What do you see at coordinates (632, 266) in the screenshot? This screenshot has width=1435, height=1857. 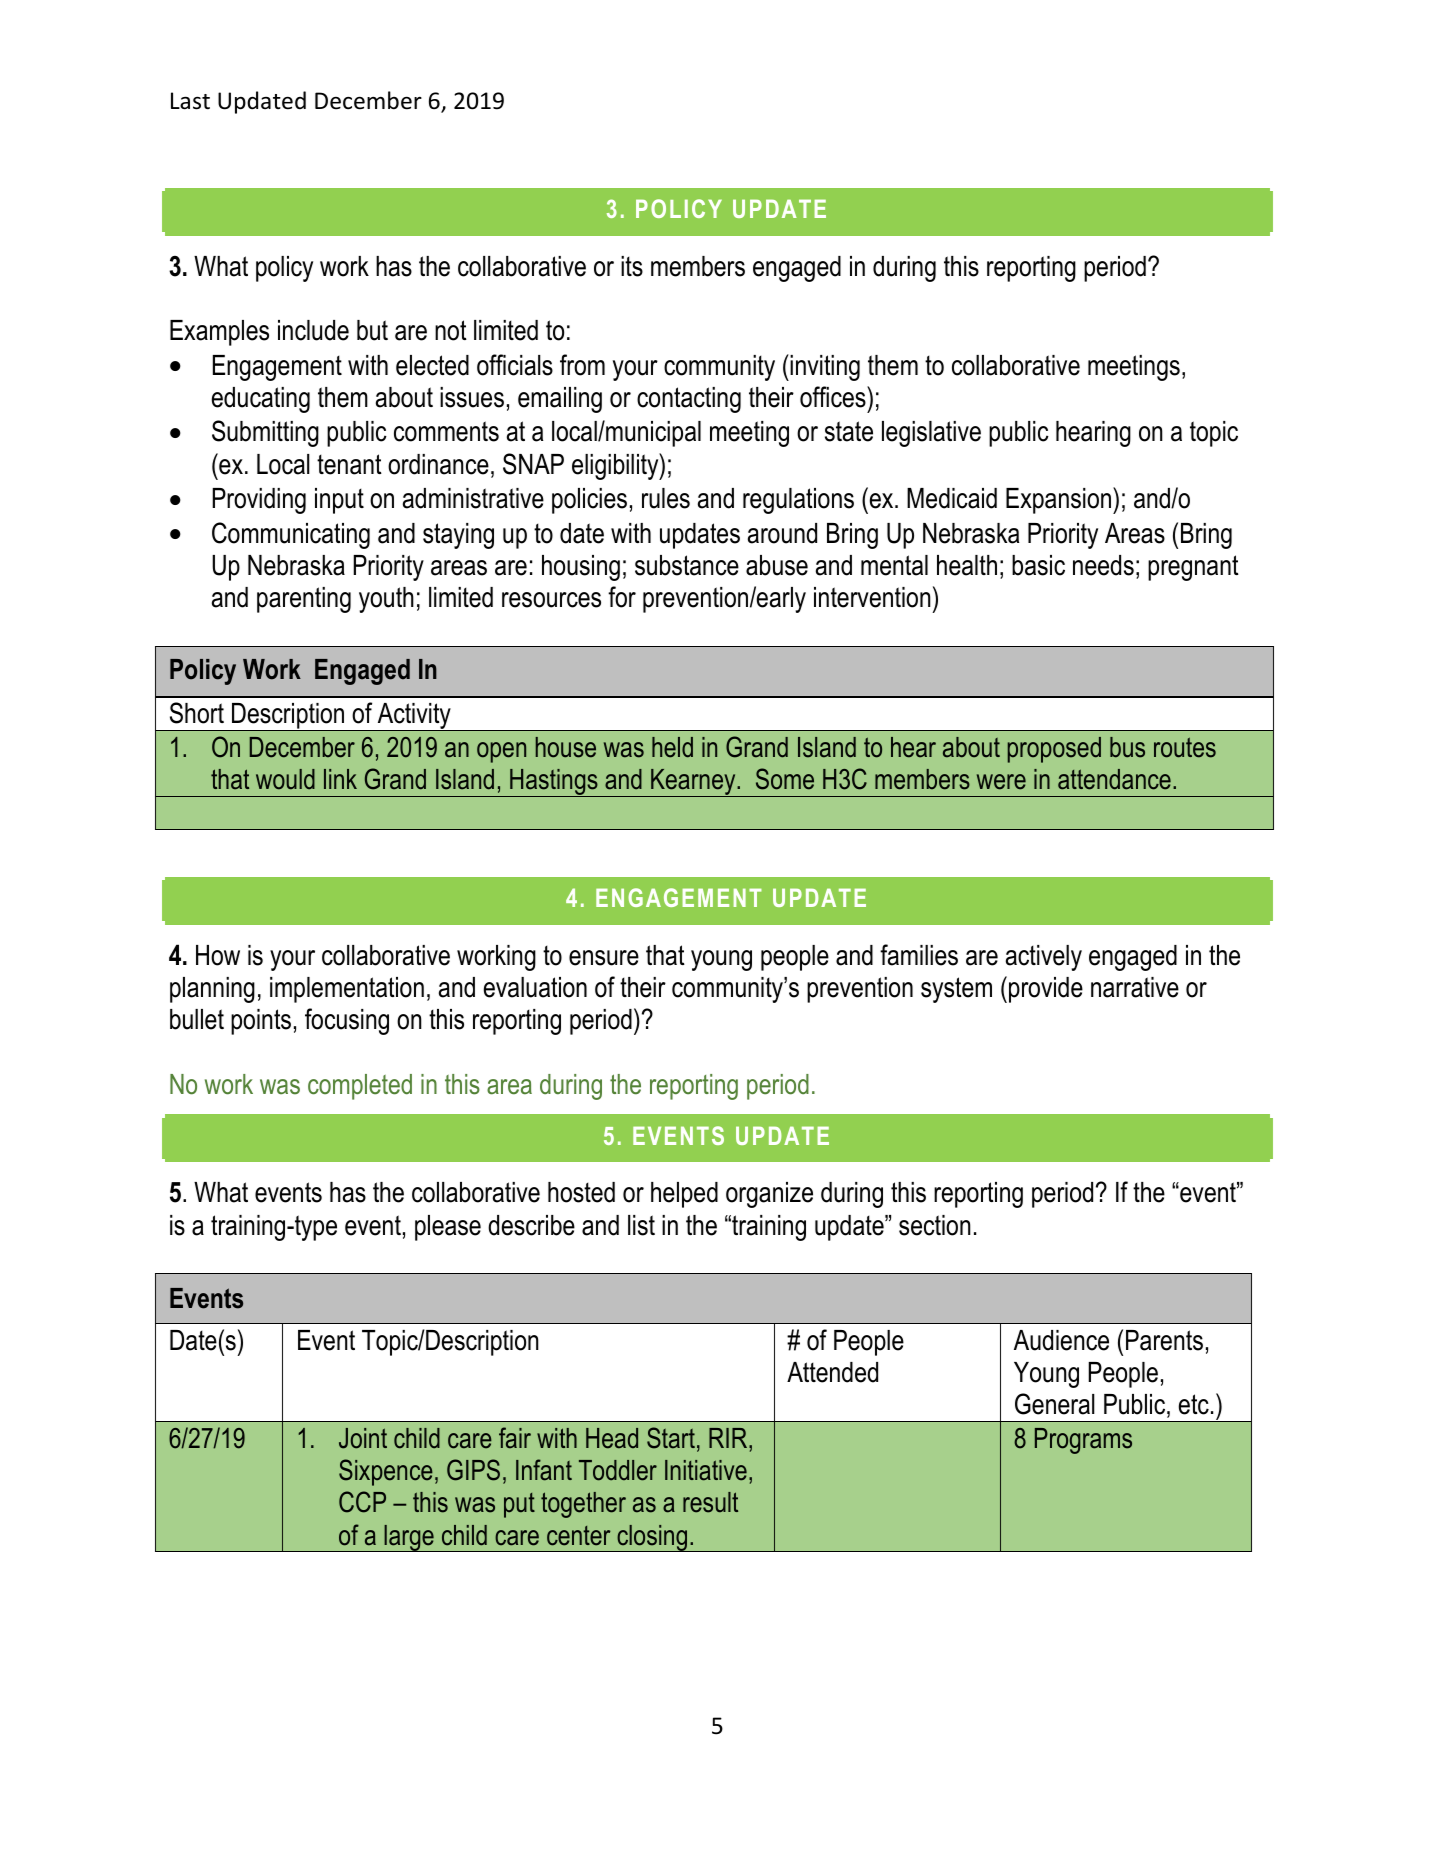 I see `its` at bounding box center [632, 266].
